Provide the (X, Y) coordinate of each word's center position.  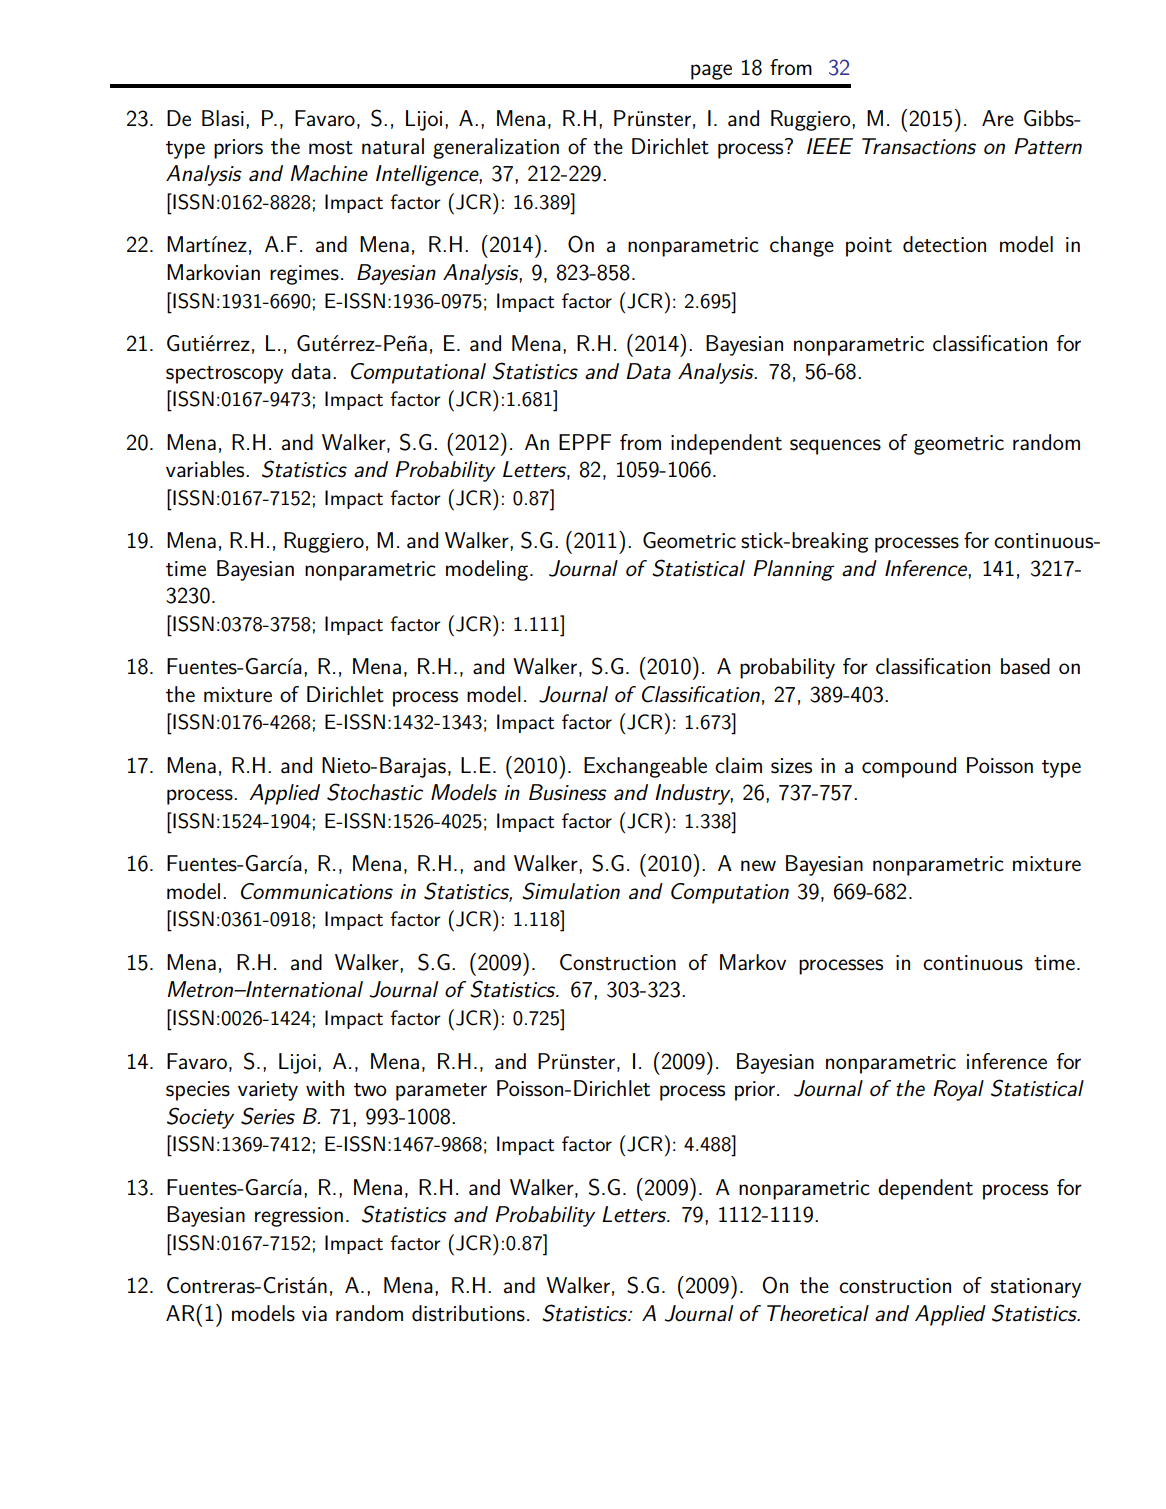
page (711, 72)
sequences (835, 447)
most (331, 148)
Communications (317, 891)
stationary (1036, 1288)
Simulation (571, 891)
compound (909, 767)
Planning (793, 570)
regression (299, 1217)
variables (206, 469)
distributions (468, 1313)
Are (998, 118)
